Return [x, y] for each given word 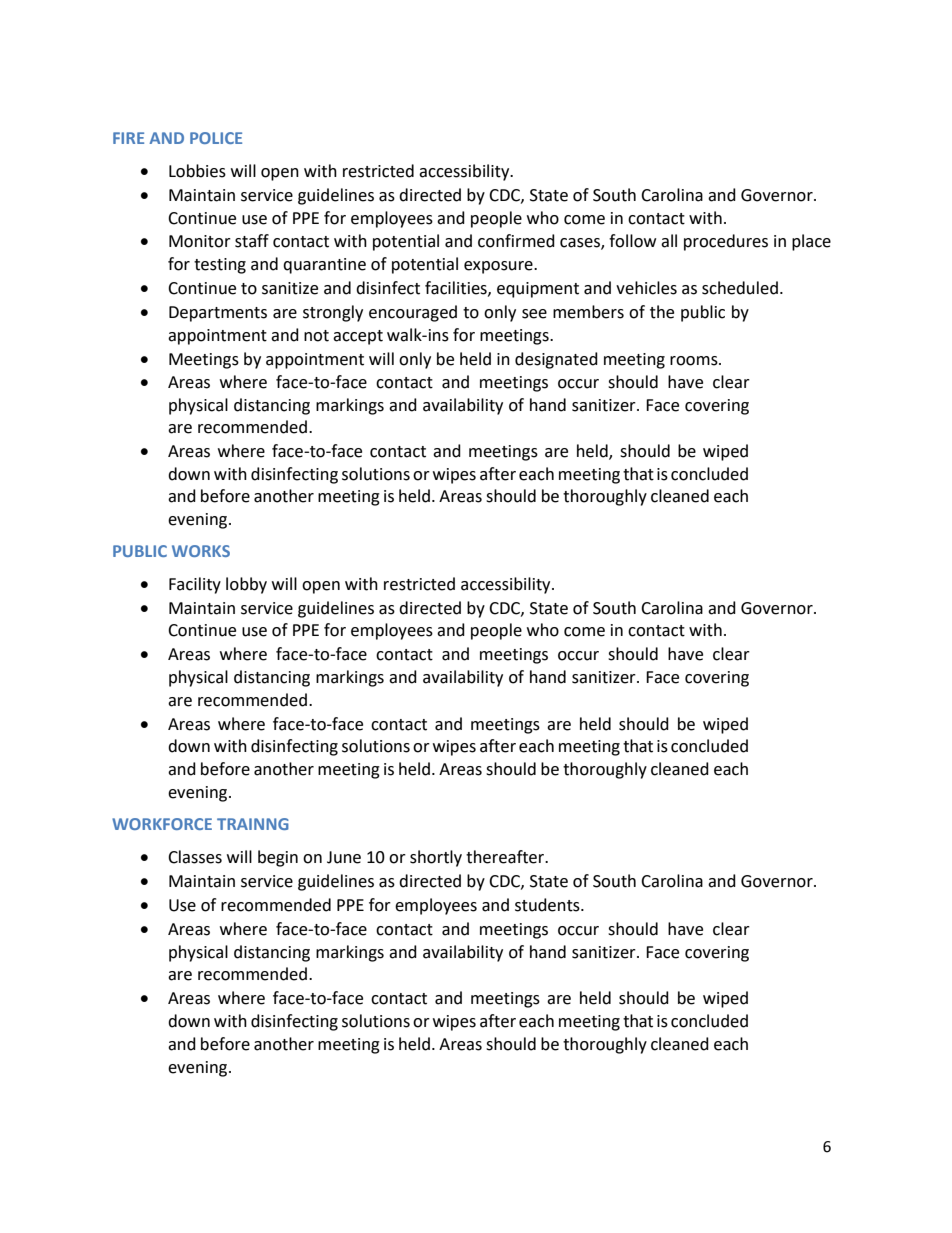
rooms [695, 361]
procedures [726, 242]
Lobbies [197, 171]
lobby [246, 585]
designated [556, 360]
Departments [218, 314]
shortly [436, 858]
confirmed [516, 241]
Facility [195, 585]
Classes [195, 857]
